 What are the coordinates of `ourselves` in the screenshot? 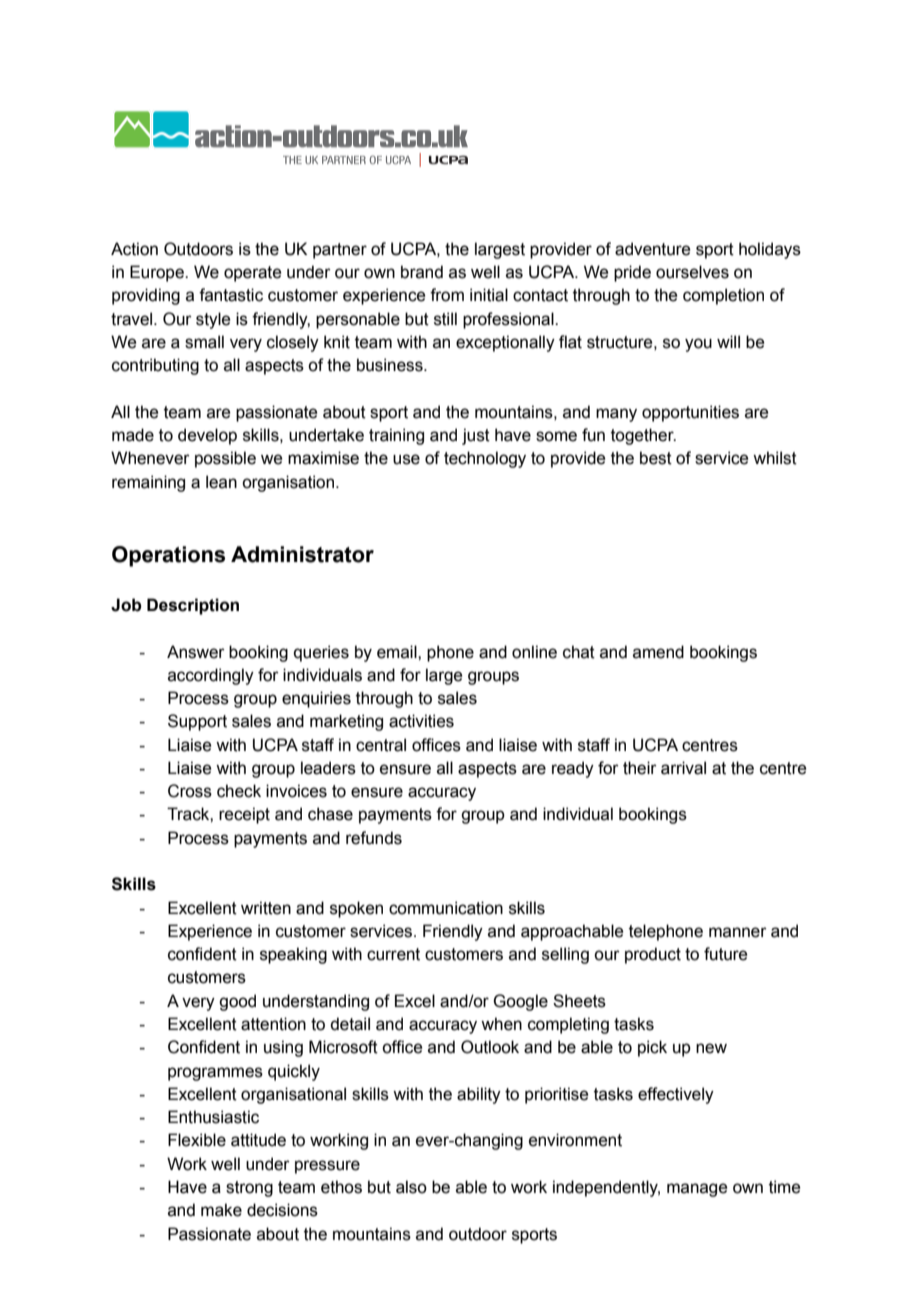 It's located at (692, 272).
